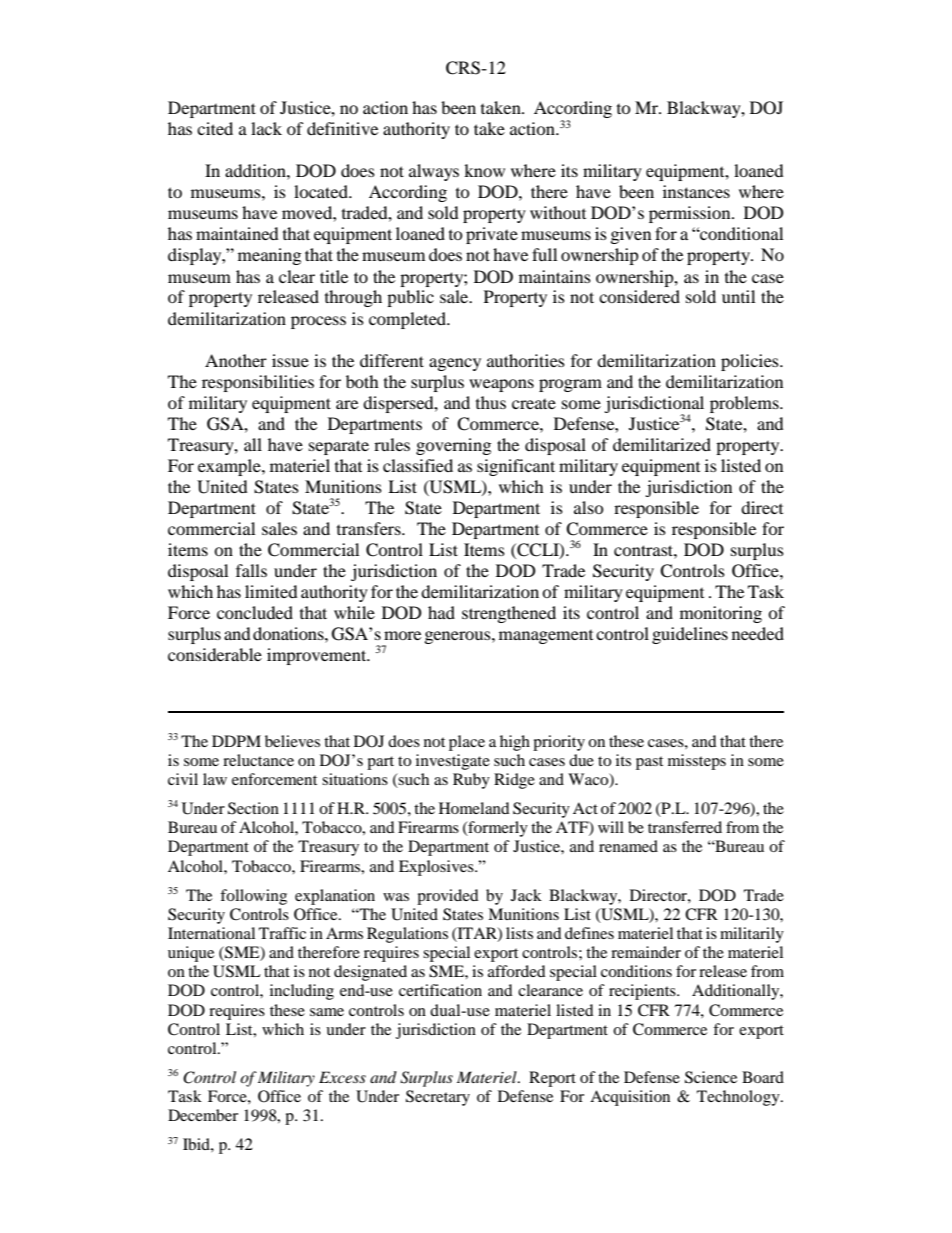 This page has height=1233, width=952. What do you see at coordinates (453, 446) in the page?
I see `governing` at bounding box center [453, 446].
